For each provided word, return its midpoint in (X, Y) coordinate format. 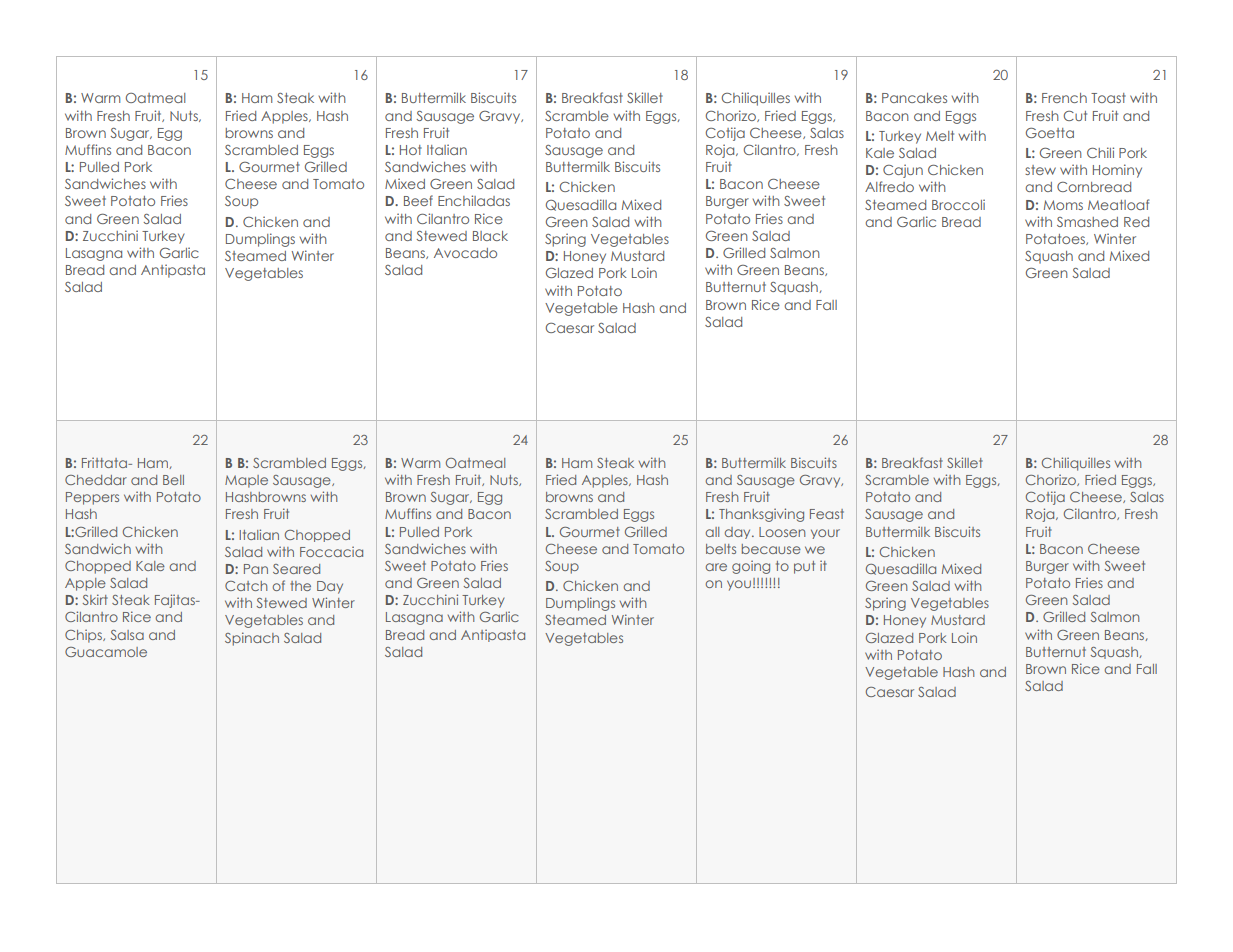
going (751, 567)
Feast (827, 514)
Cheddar (96, 480)
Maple (246, 481)
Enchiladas (474, 200)
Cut (1075, 116)
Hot (411, 150)
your (825, 534)
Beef (418, 200)
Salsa (127, 635)
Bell (173, 480)
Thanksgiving (761, 515)
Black (490, 236)
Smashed (1087, 222)
